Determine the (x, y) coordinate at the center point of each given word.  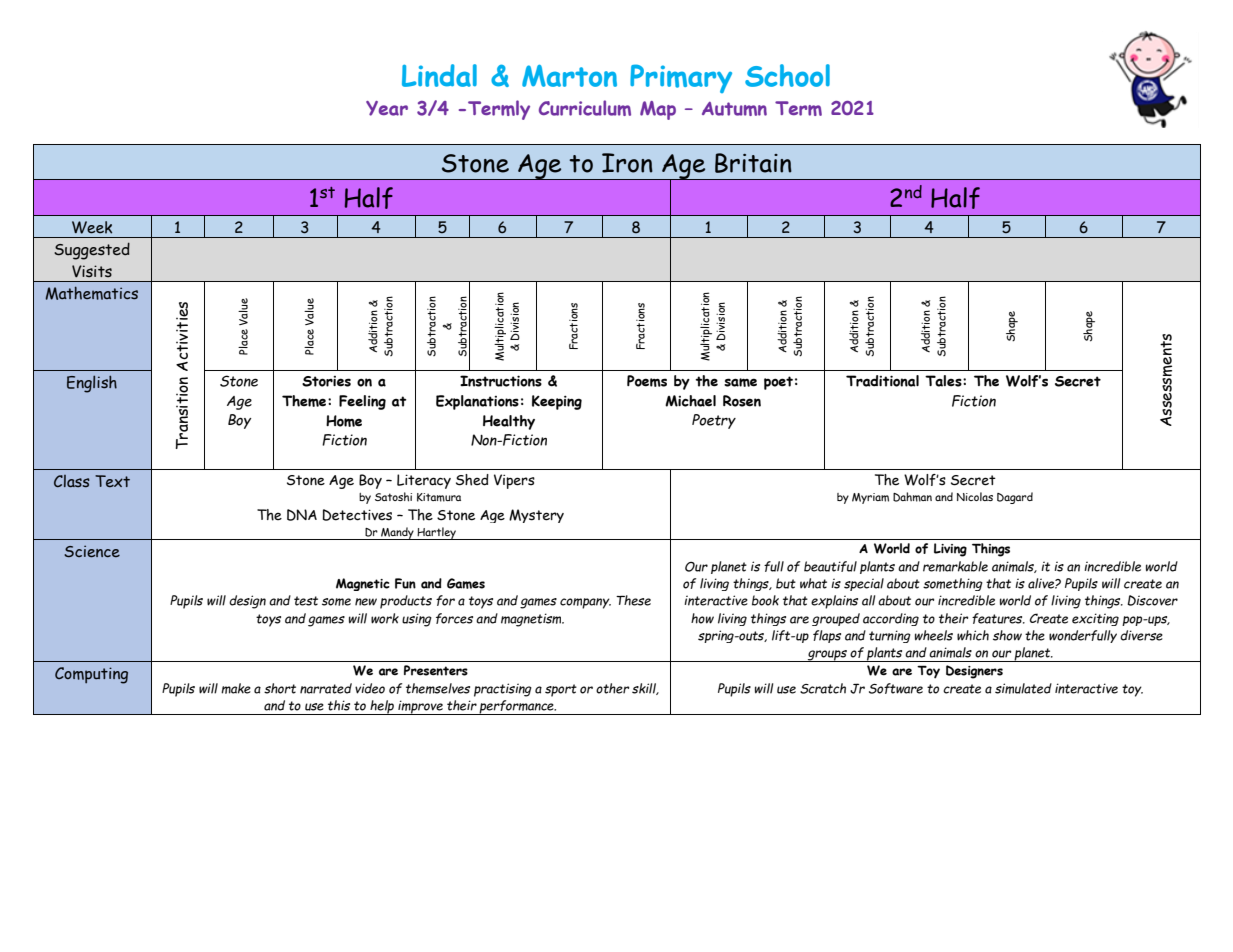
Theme (305, 401)
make (236, 688)
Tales (944, 381)
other (612, 688)
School (787, 75)
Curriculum (585, 108)
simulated (1023, 688)
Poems (647, 381)
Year (387, 108)
